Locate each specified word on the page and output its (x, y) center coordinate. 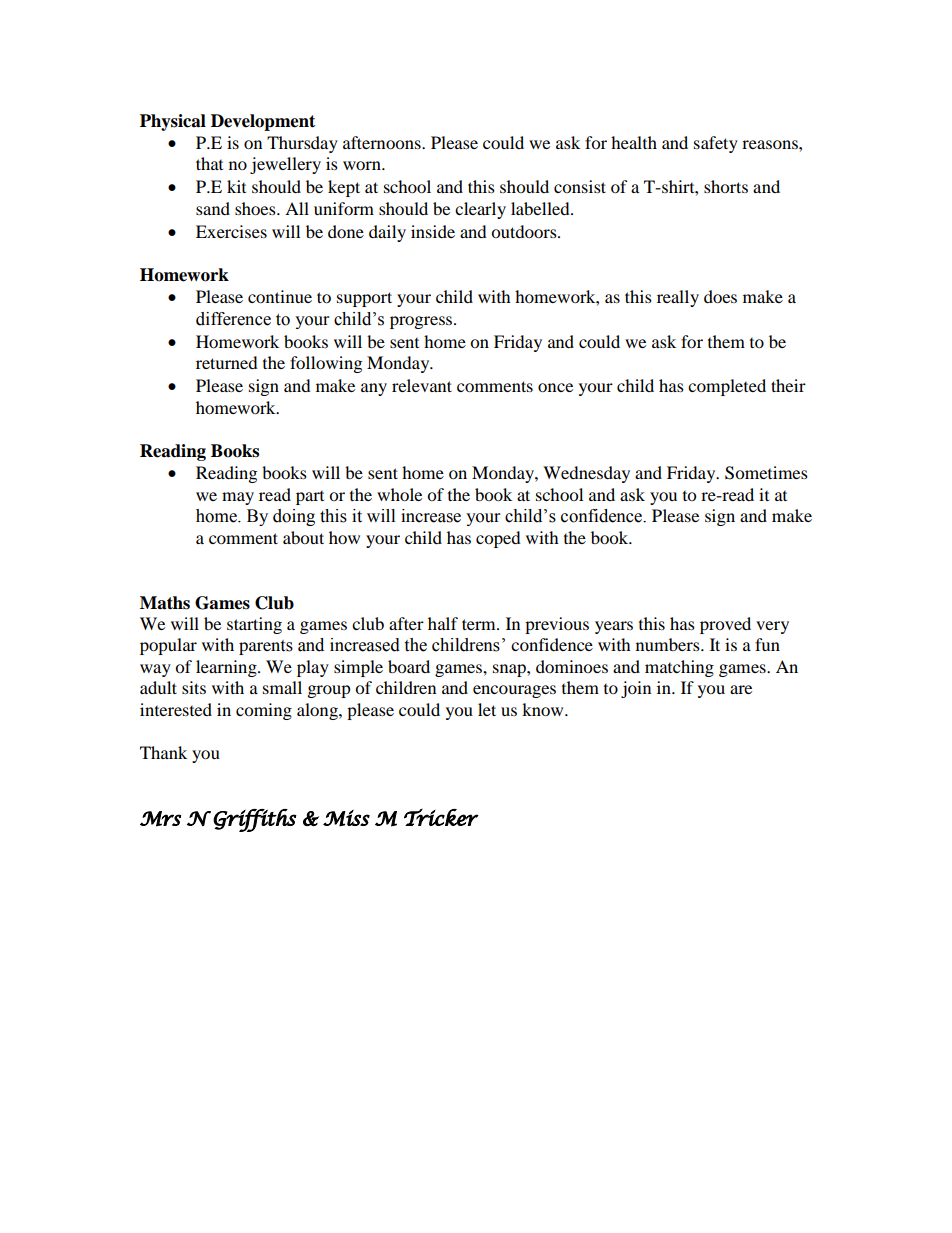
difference (233, 319)
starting (254, 625)
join (636, 689)
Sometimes (766, 473)
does (720, 296)
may (238, 498)
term (480, 624)
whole (399, 494)
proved (725, 625)
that (209, 163)
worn (363, 165)
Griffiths (255, 820)
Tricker (441, 817)
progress (422, 322)
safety (716, 144)
